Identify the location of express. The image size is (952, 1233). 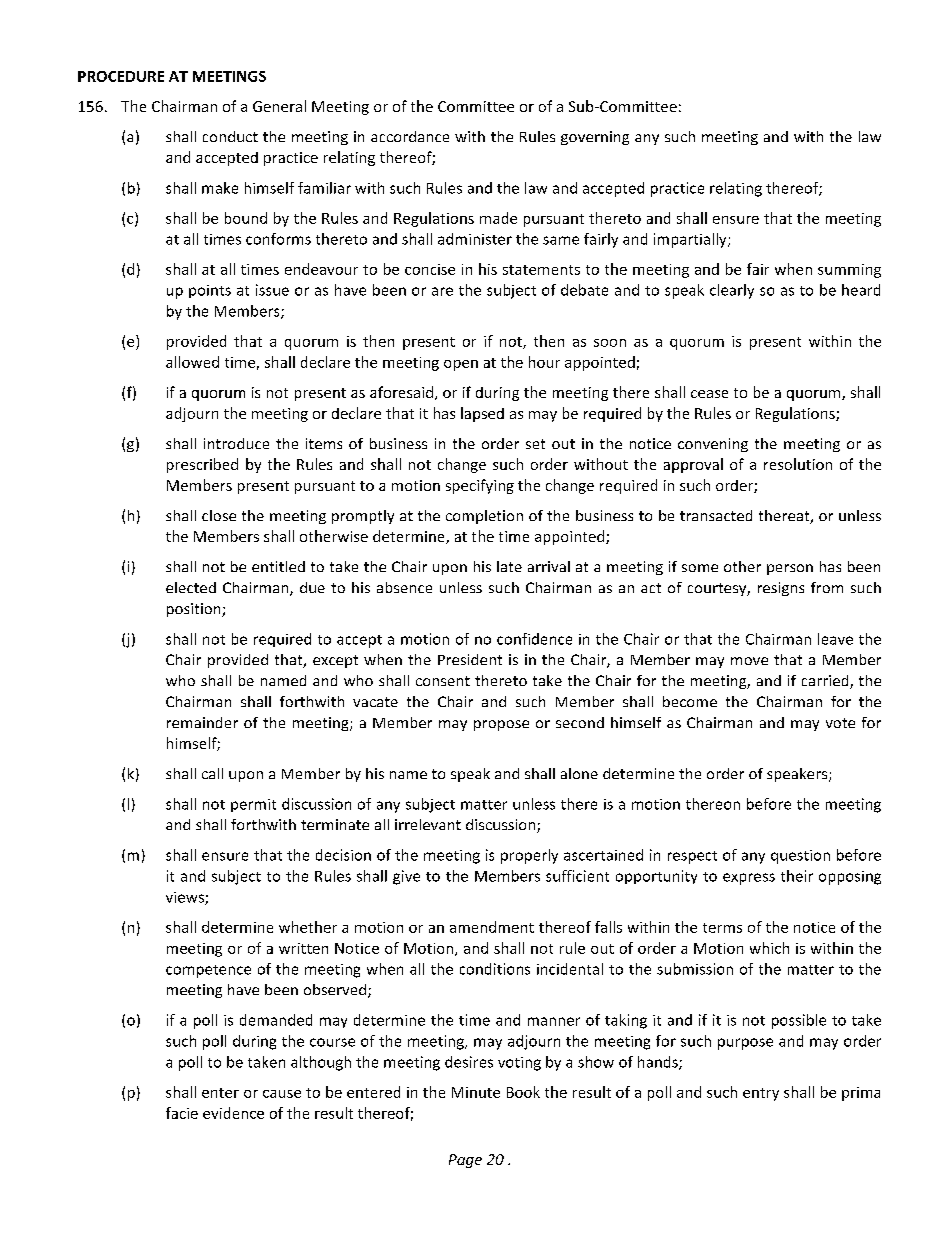
(749, 879).
